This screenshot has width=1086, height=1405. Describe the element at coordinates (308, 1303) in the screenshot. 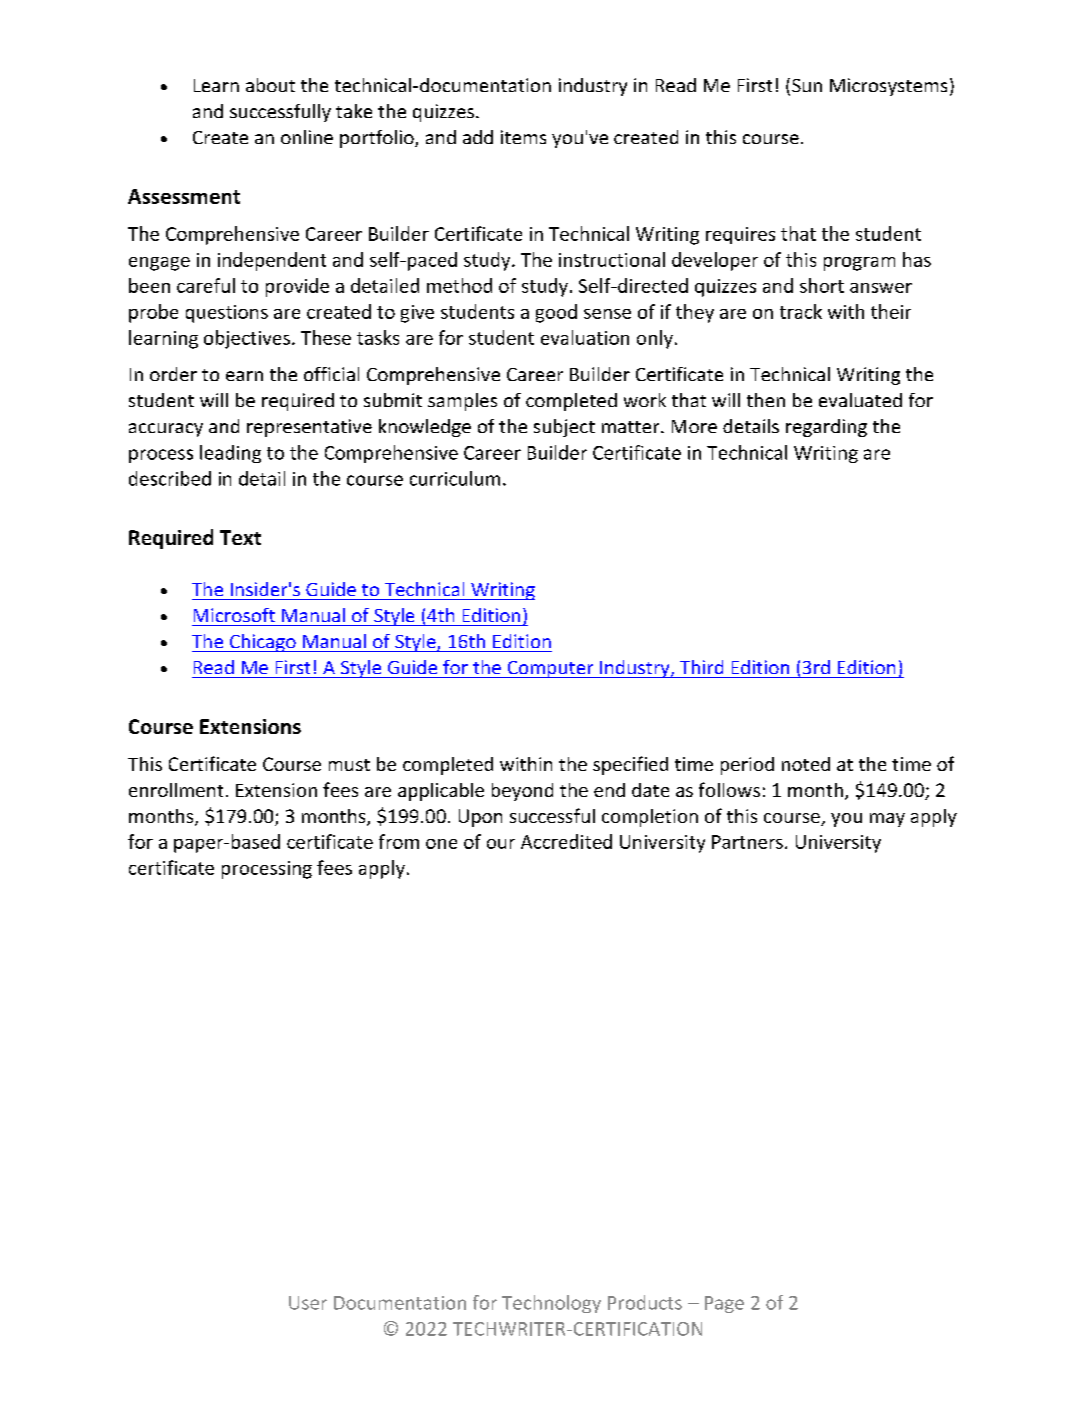

I see `User` at that location.
